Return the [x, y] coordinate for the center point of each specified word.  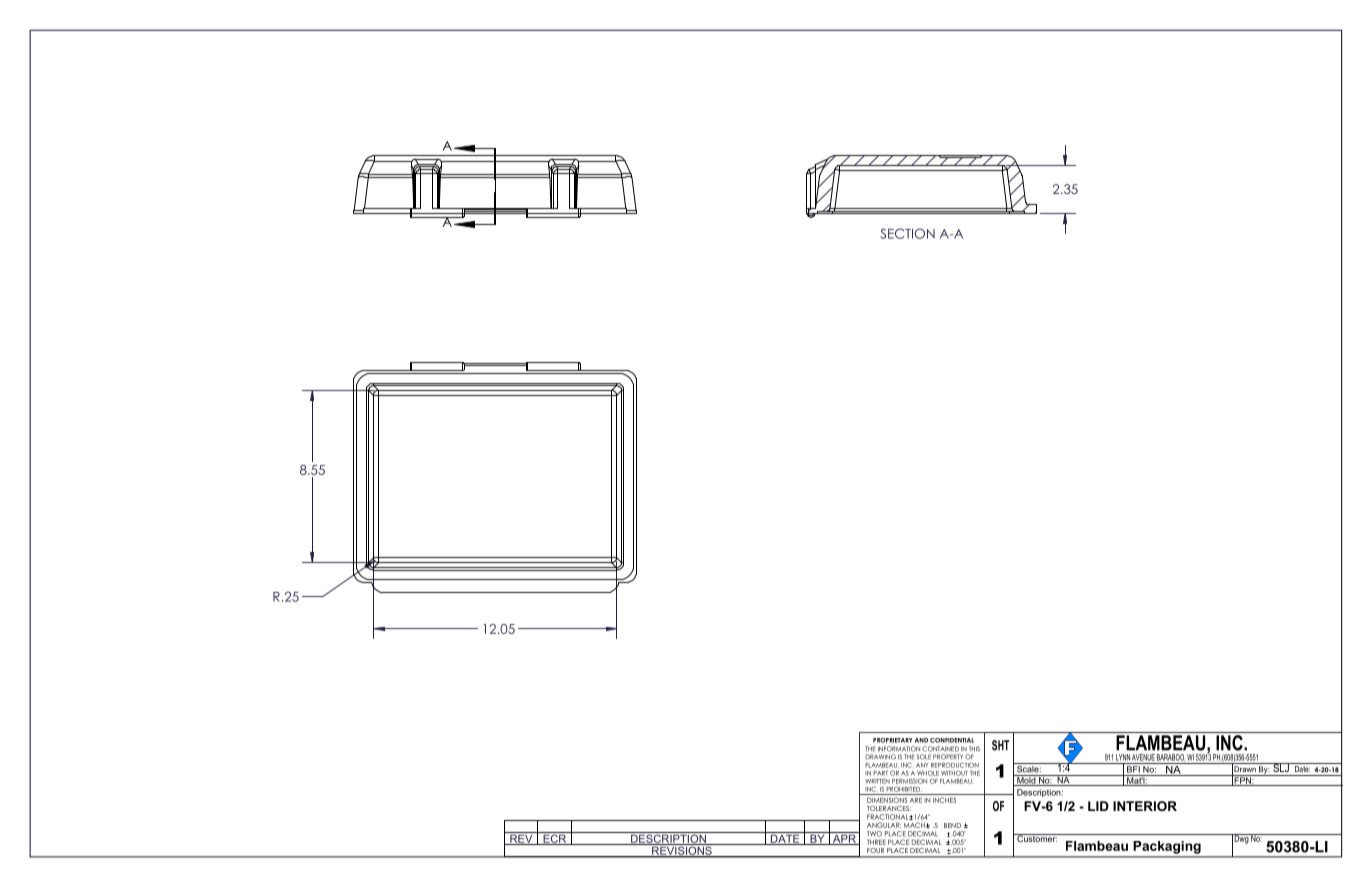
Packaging [1167, 847]
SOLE [924, 757]
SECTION [907, 233]
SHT [1000, 745]
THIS [974, 749]
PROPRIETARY [892, 740]
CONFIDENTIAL [952, 740]
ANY [922, 765]
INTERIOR [1145, 806]
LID [1098, 806]
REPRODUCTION [955, 765]
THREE [876, 842]
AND [921, 740]
